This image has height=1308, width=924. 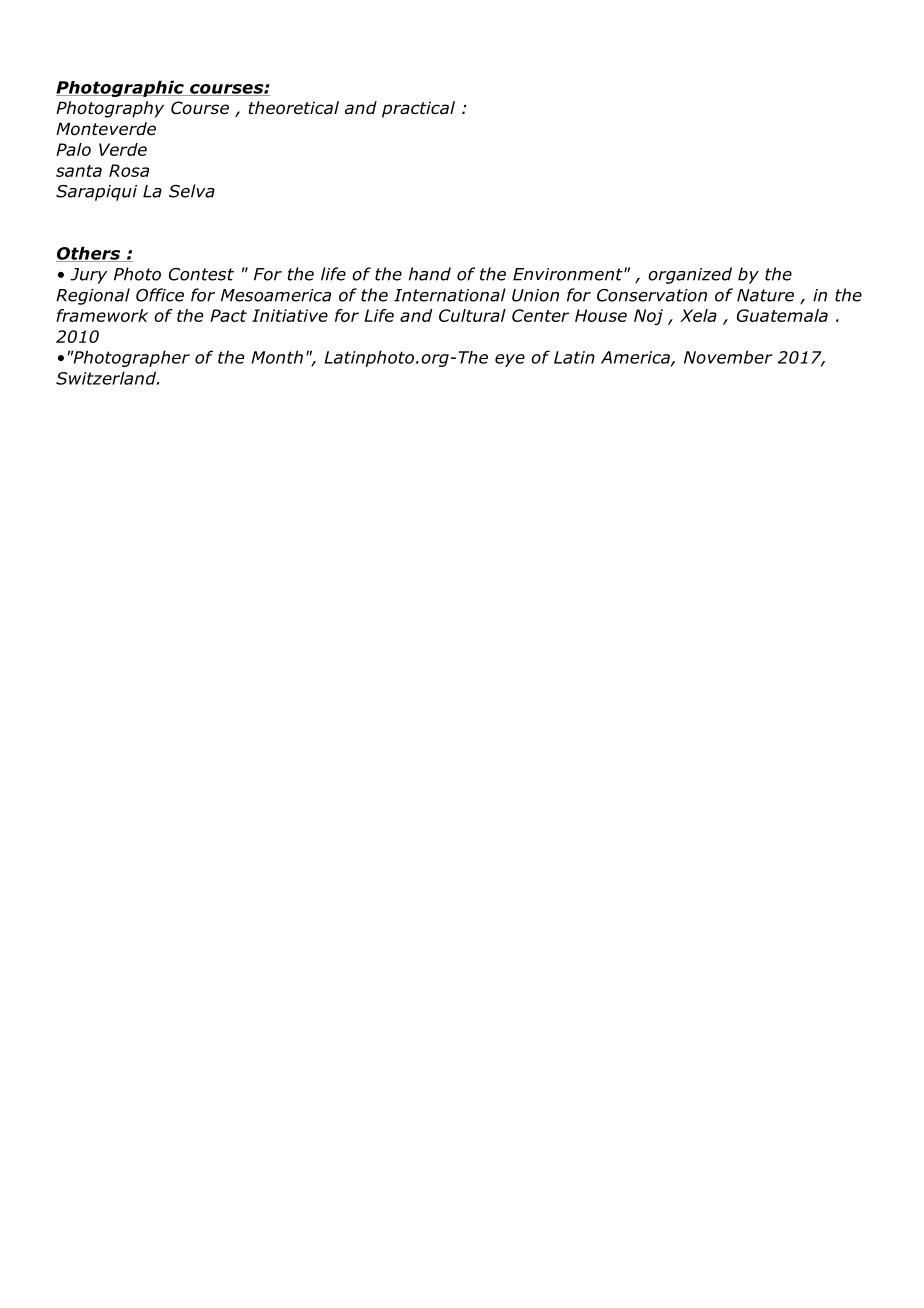 What do you see at coordinates (277, 357) in the image?
I see `Month` at bounding box center [277, 357].
